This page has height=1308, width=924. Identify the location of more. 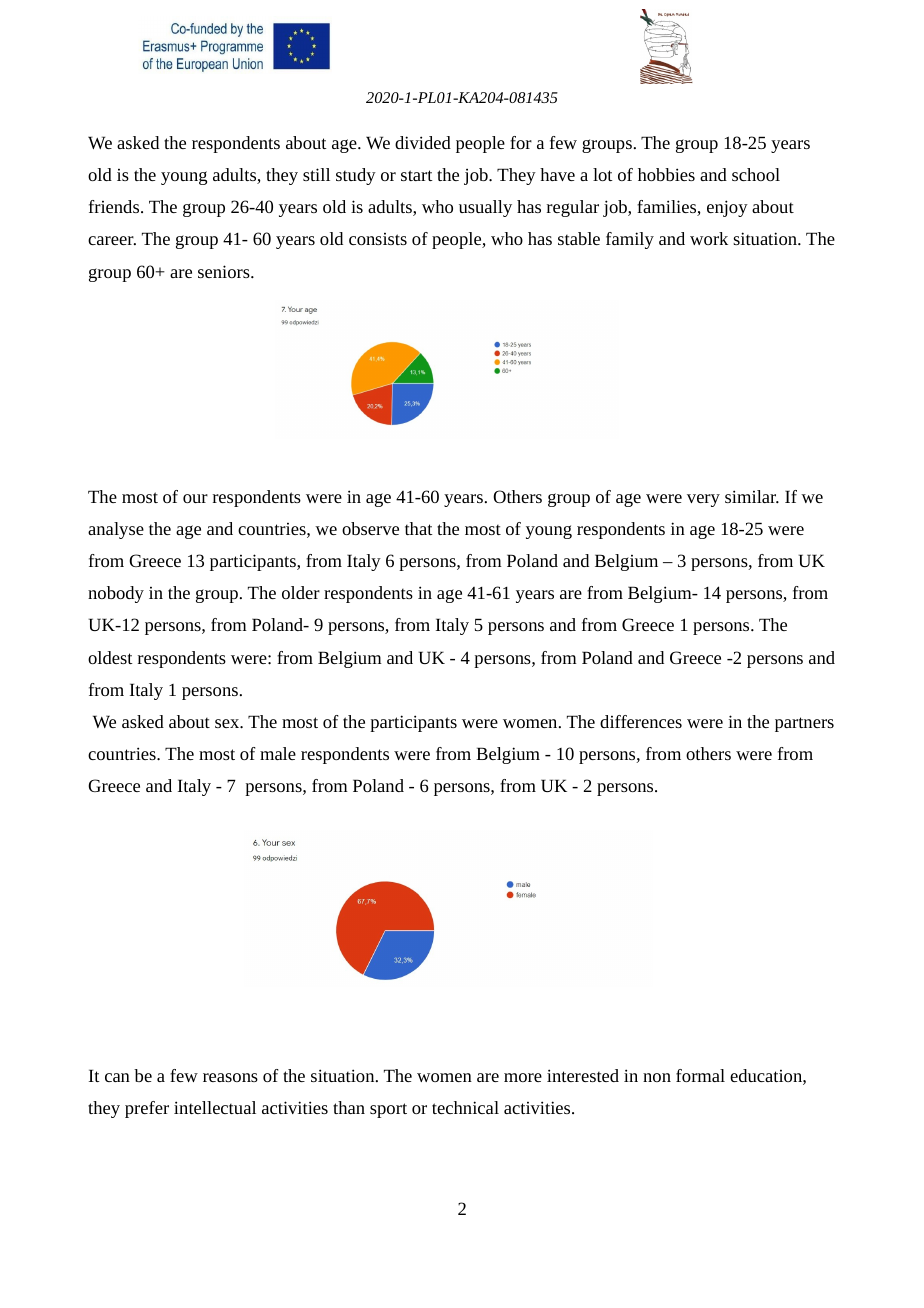
(523, 1077).
